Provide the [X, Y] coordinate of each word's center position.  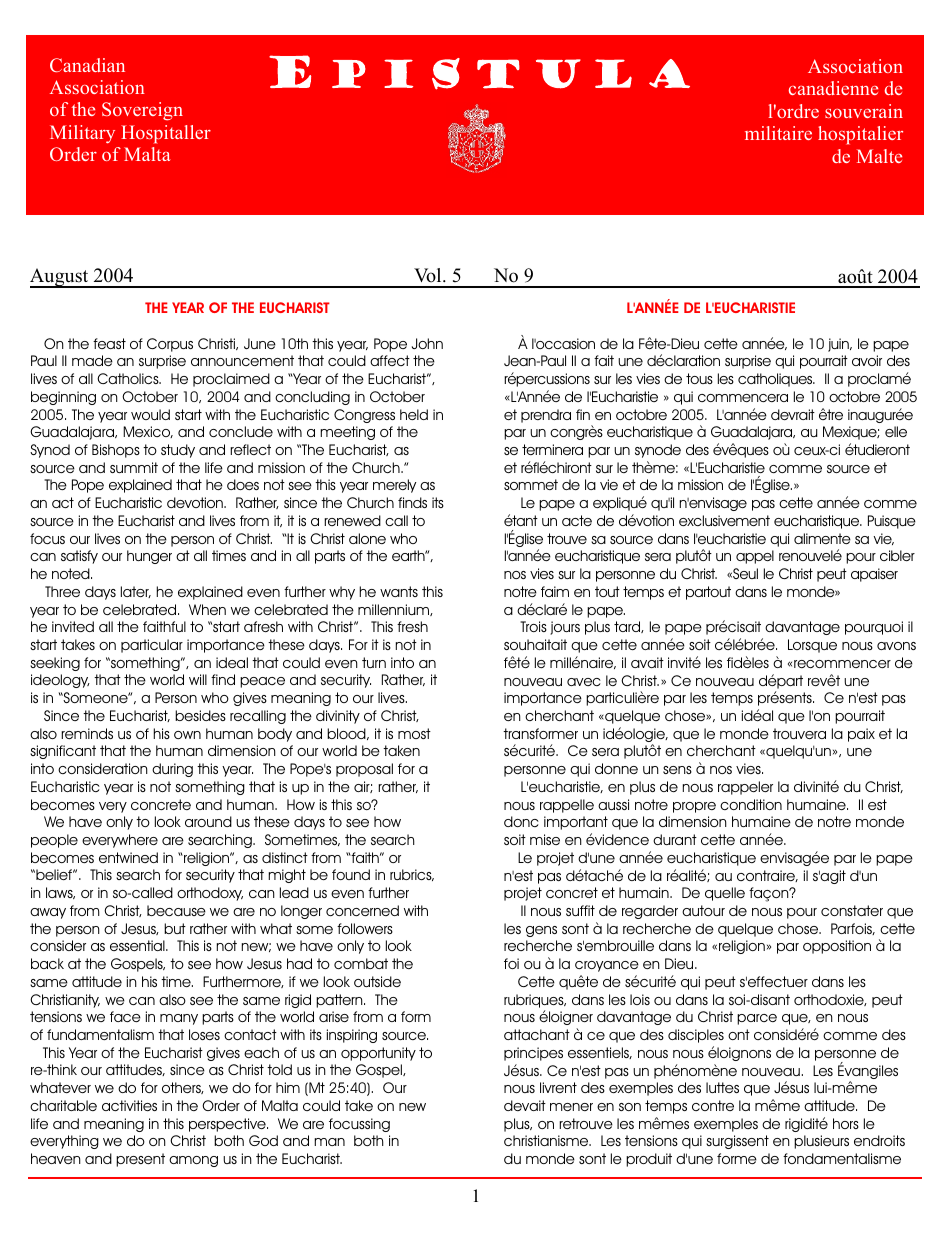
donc [521, 821]
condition [751, 804]
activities [129, 1105]
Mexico [148, 432]
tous [699, 378]
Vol [429, 275]
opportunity [378, 1054]
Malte [879, 156]
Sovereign [142, 111]
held [414, 414]
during [172, 770]
